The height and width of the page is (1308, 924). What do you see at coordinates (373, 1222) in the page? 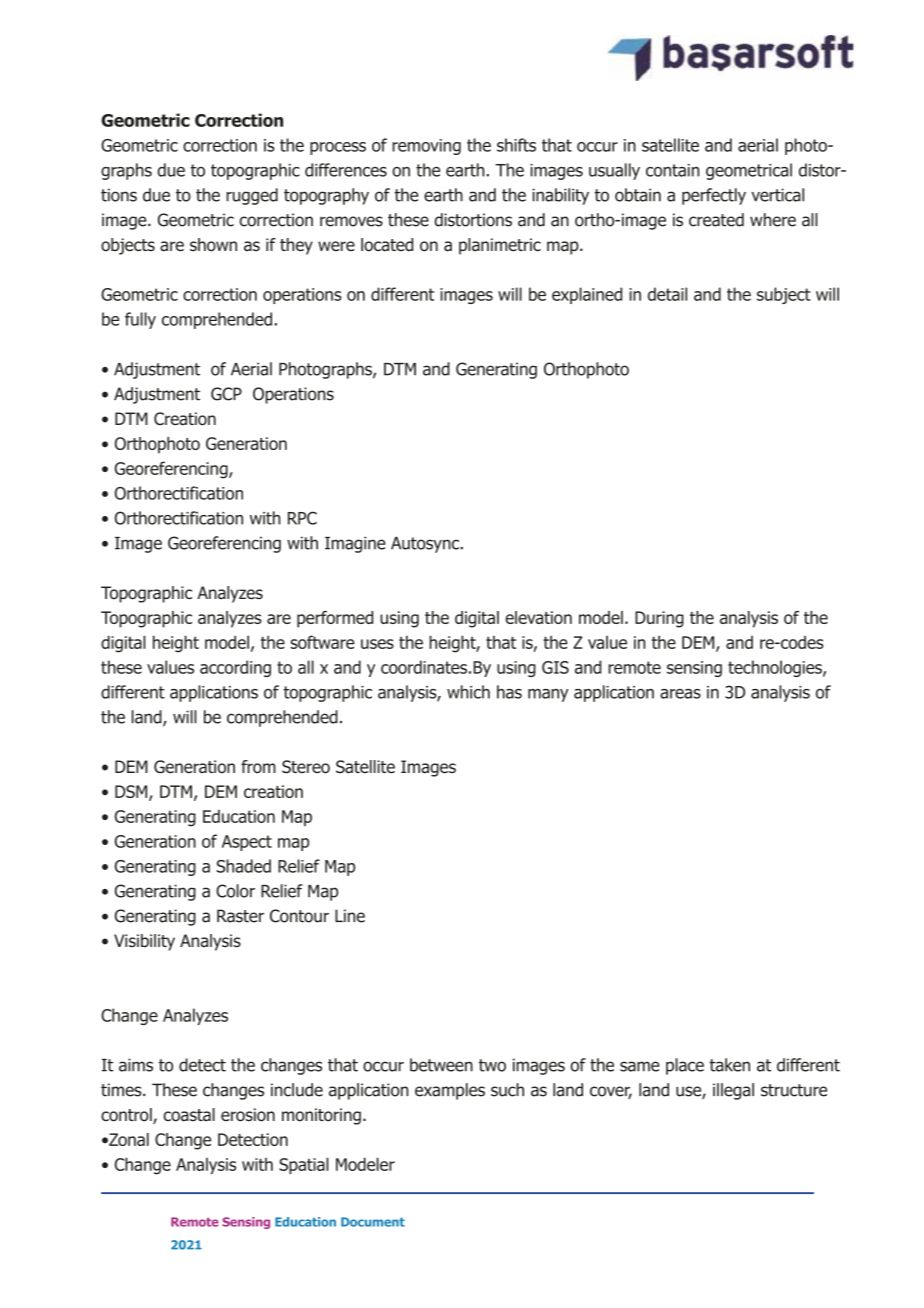
I see `Document` at bounding box center [373, 1222].
